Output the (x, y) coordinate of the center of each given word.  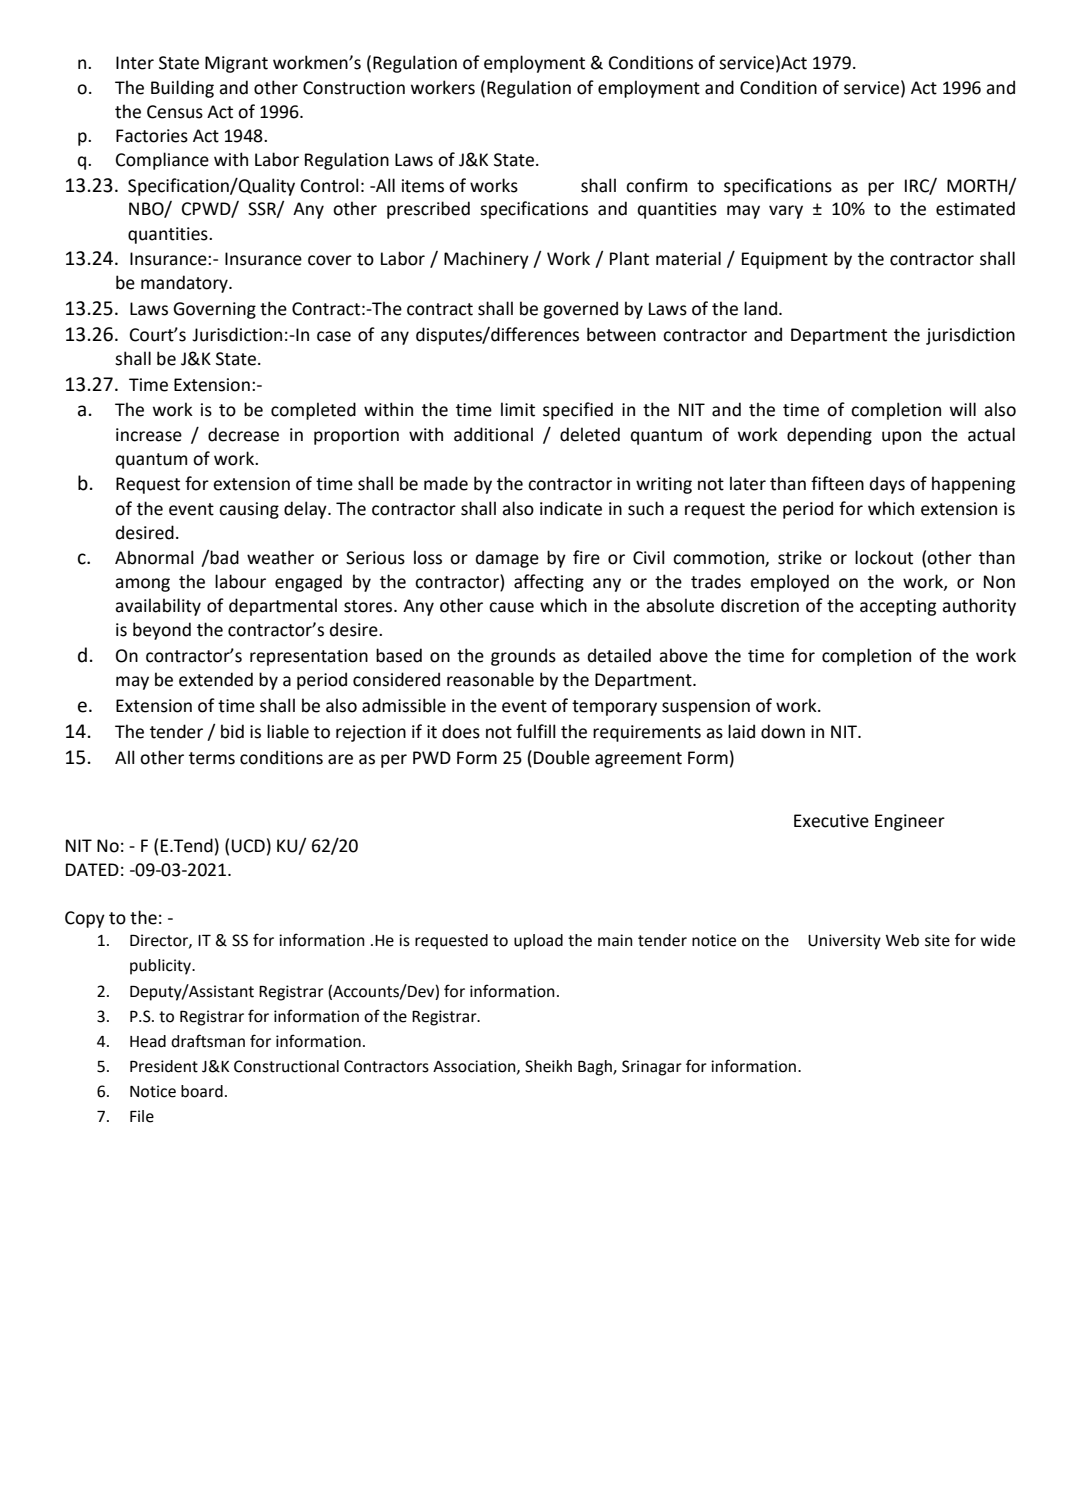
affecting (549, 583)
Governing (214, 310)
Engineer (910, 822)
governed (580, 310)
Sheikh (548, 1066)
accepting (898, 607)
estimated (975, 208)
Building (182, 89)
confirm (656, 185)
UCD (248, 846)
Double (562, 757)
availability (158, 607)
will (963, 409)
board (202, 1091)
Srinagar (652, 1068)
